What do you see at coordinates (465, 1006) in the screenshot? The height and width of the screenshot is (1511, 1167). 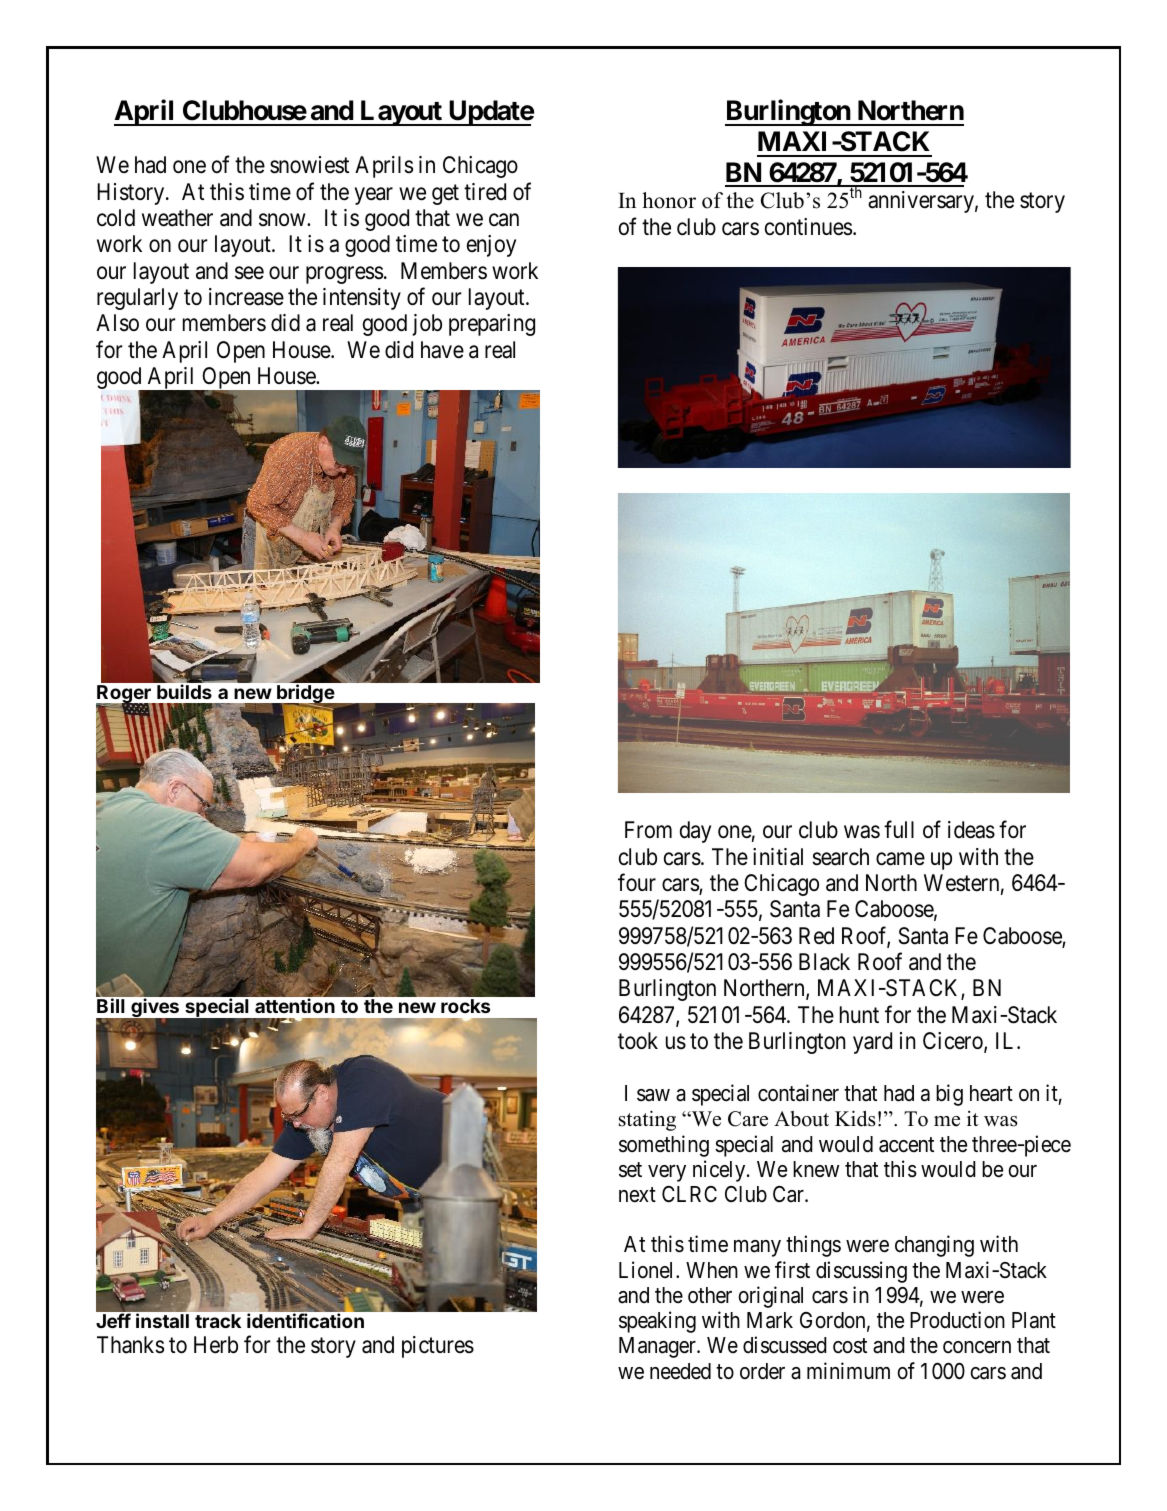 I see `rocks` at bounding box center [465, 1006].
